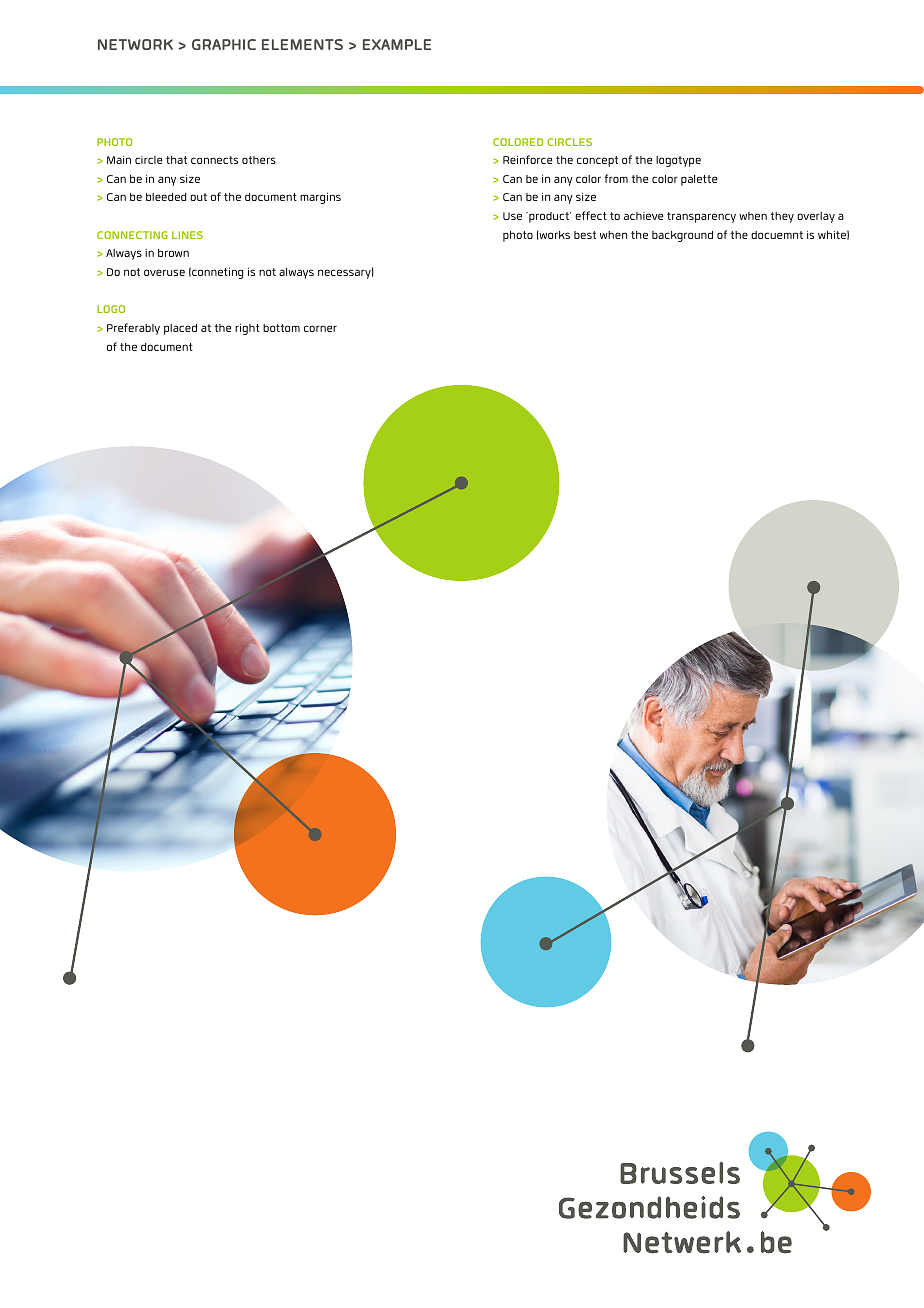 Image resolution: width=924 pixels, height=1308 pixels. I want to click on placed, so click(180, 329).
